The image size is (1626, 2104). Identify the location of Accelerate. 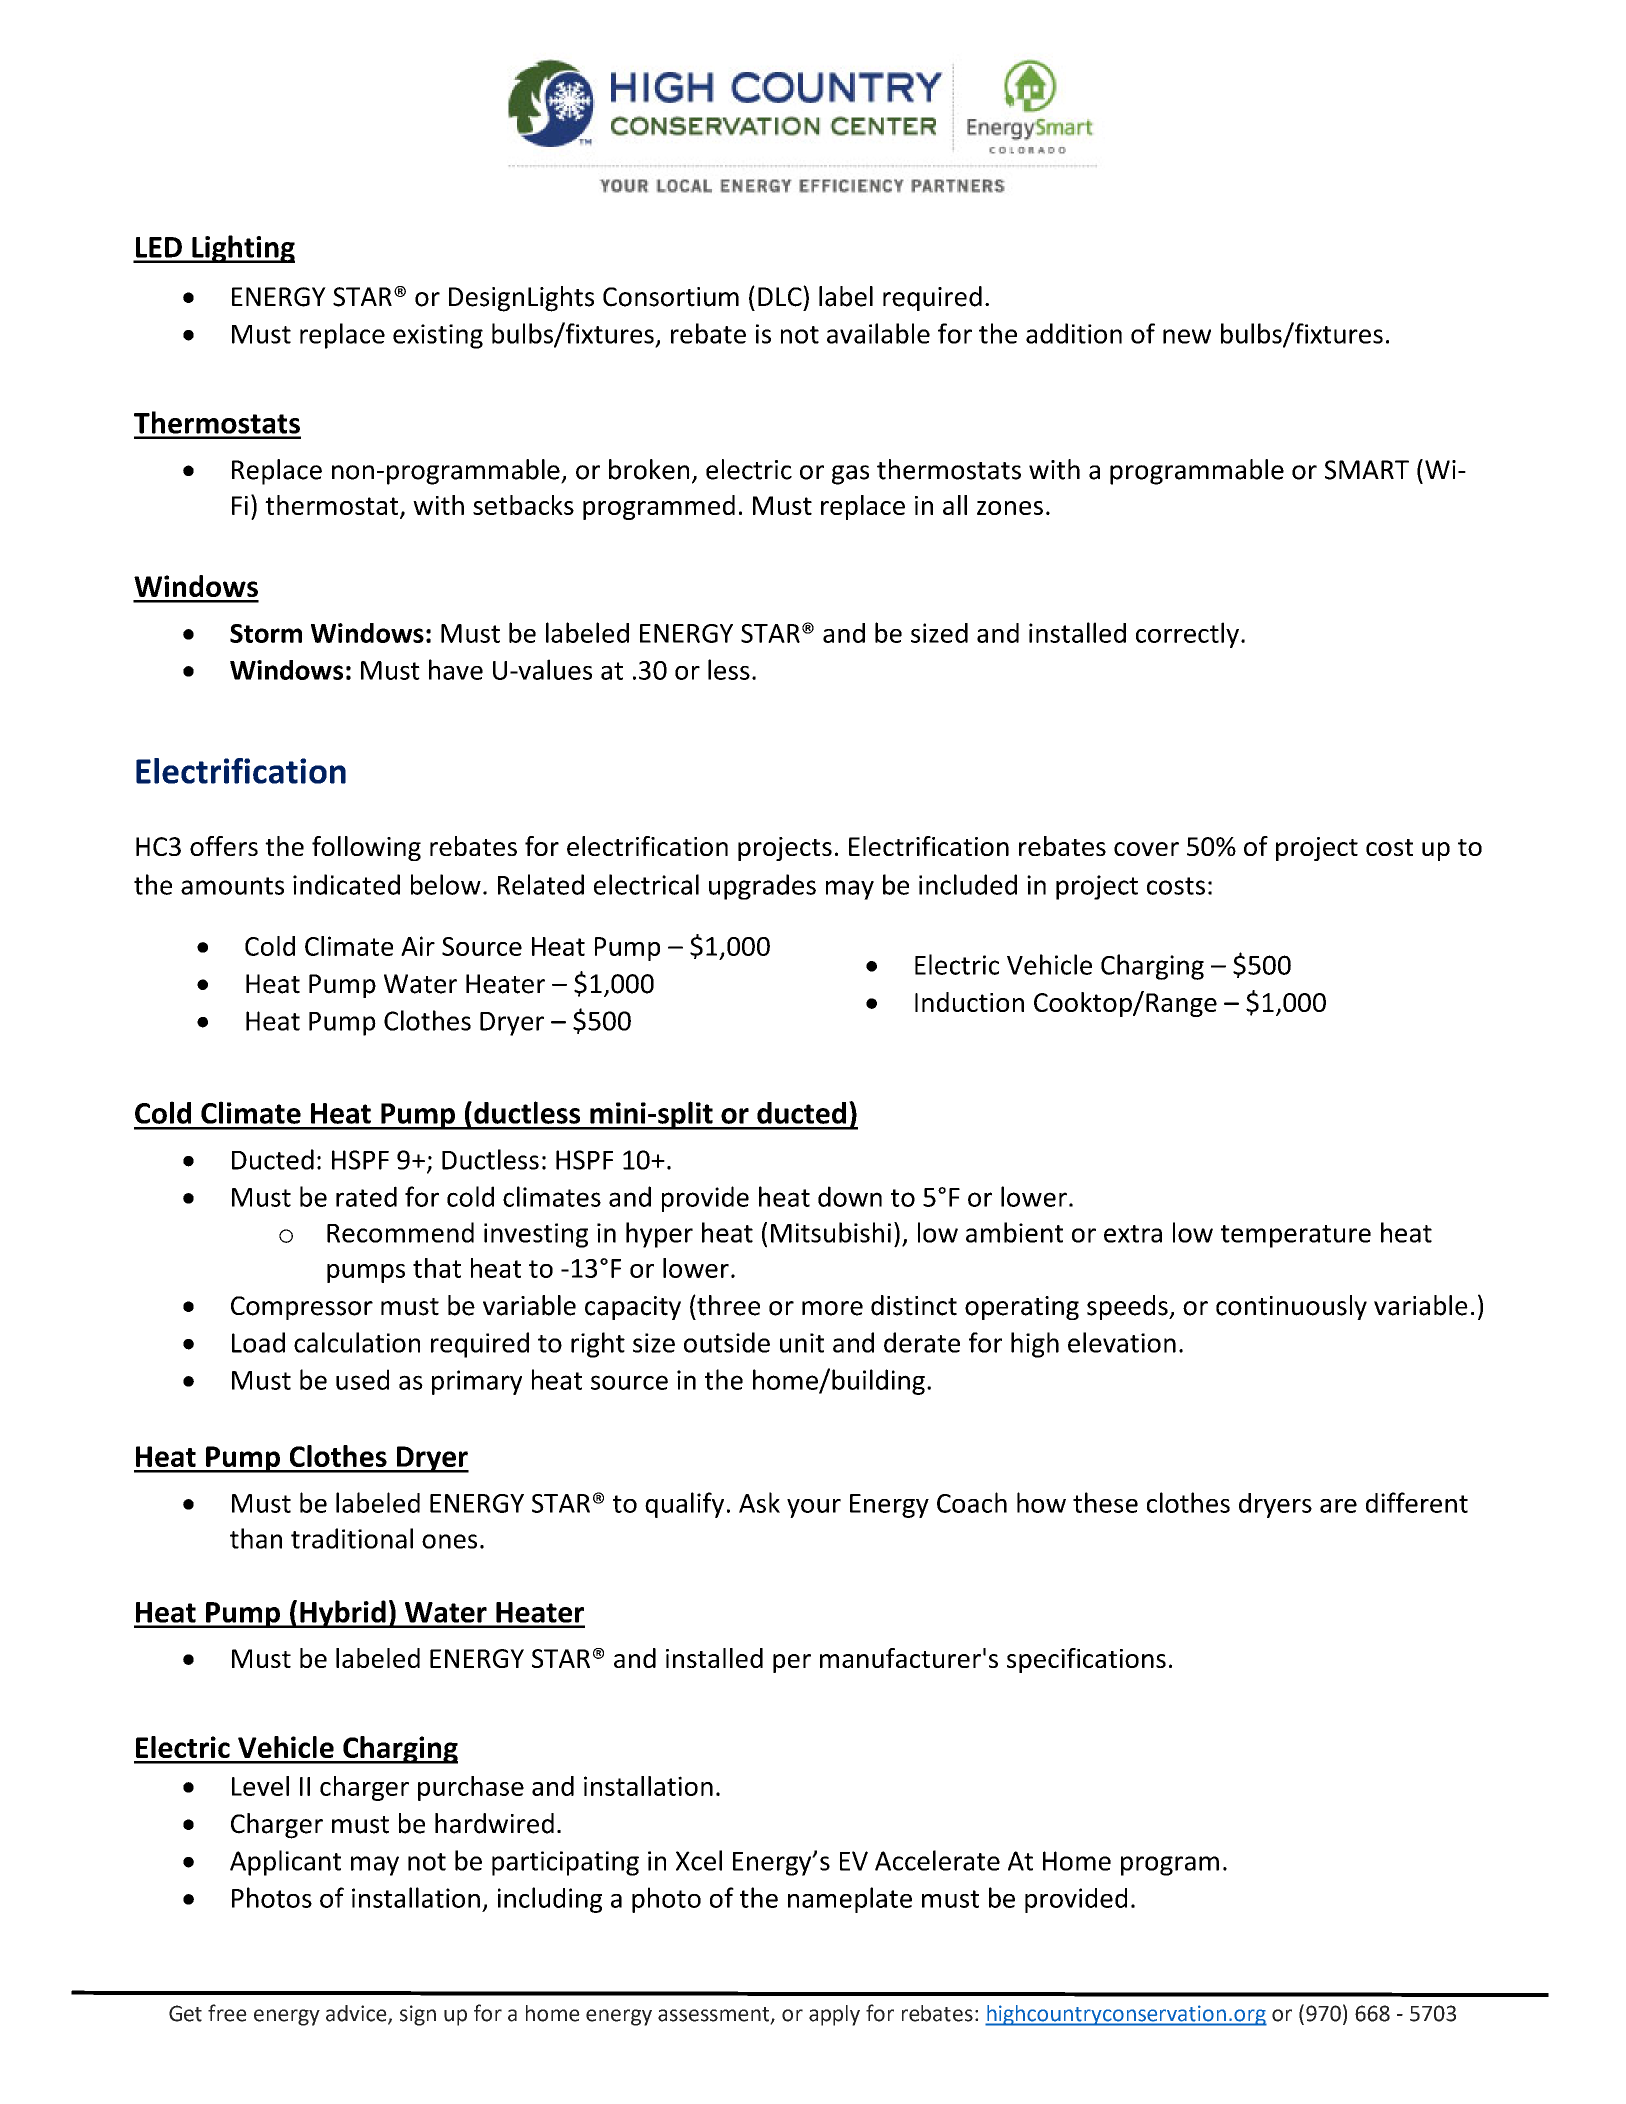
(937, 1860).
